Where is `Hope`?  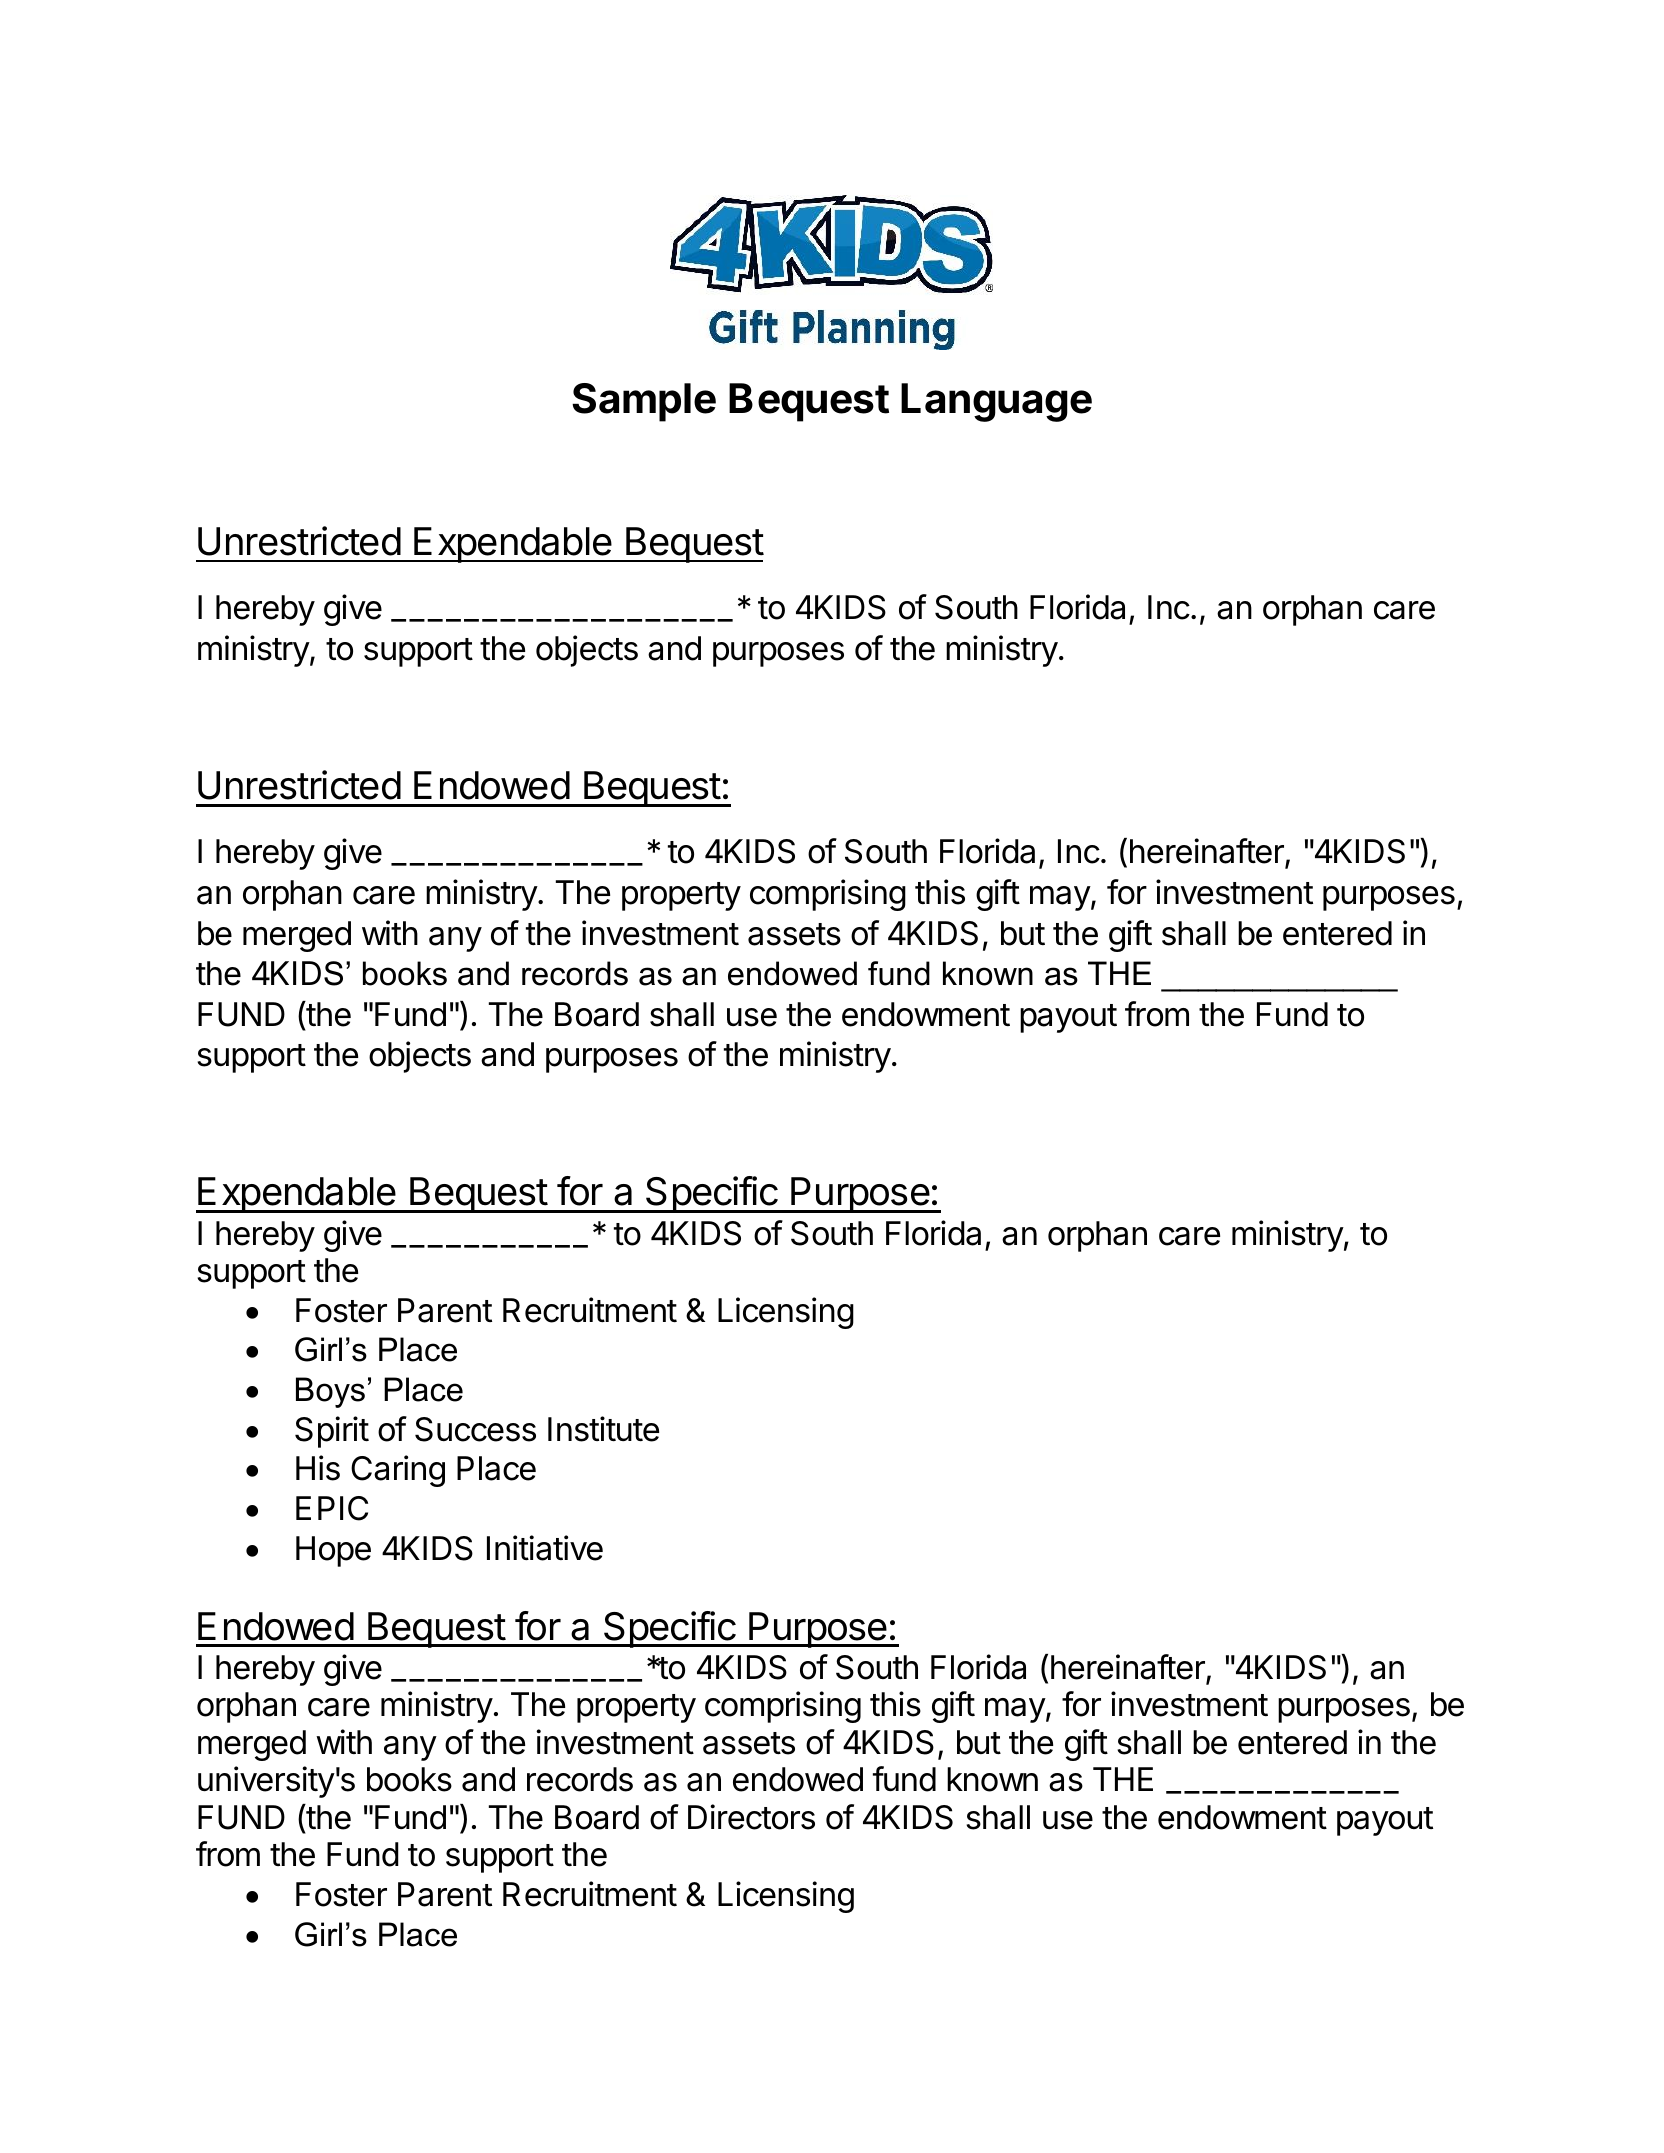
Hope is located at coordinates (333, 1551).
